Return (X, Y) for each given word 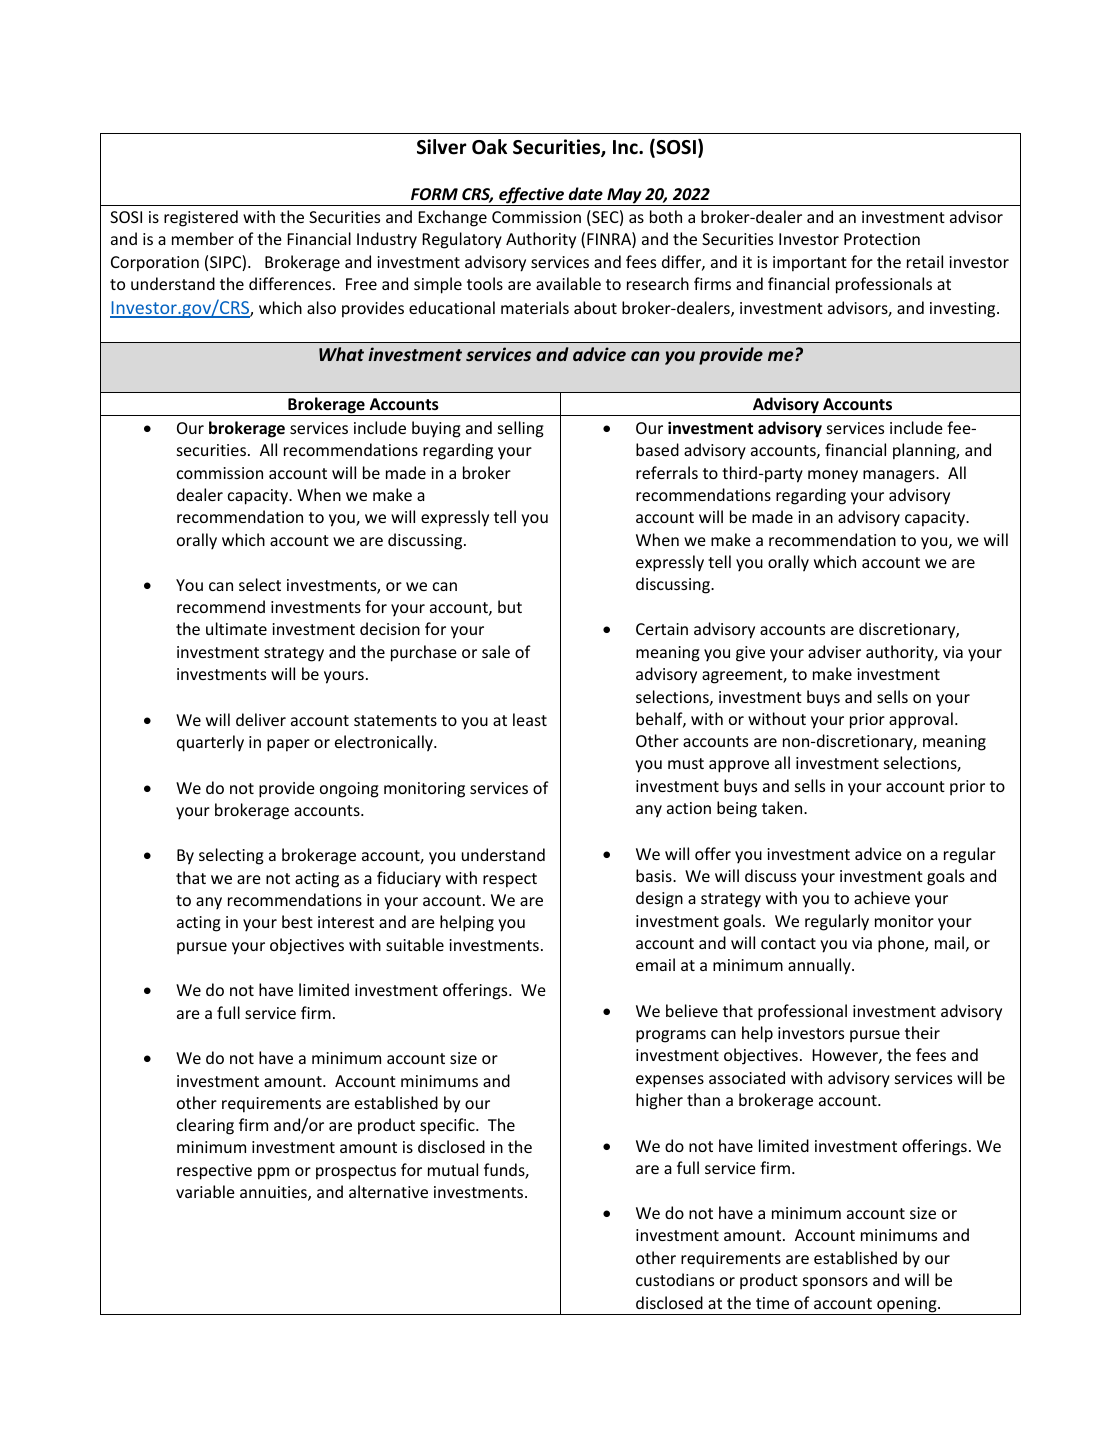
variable (205, 1191)
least (530, 719)
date (586, 193)
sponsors (835, 1283)
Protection (882, 239)
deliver (261, 719)
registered (201, 218)
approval (921, 720)
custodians (675, 1279)
